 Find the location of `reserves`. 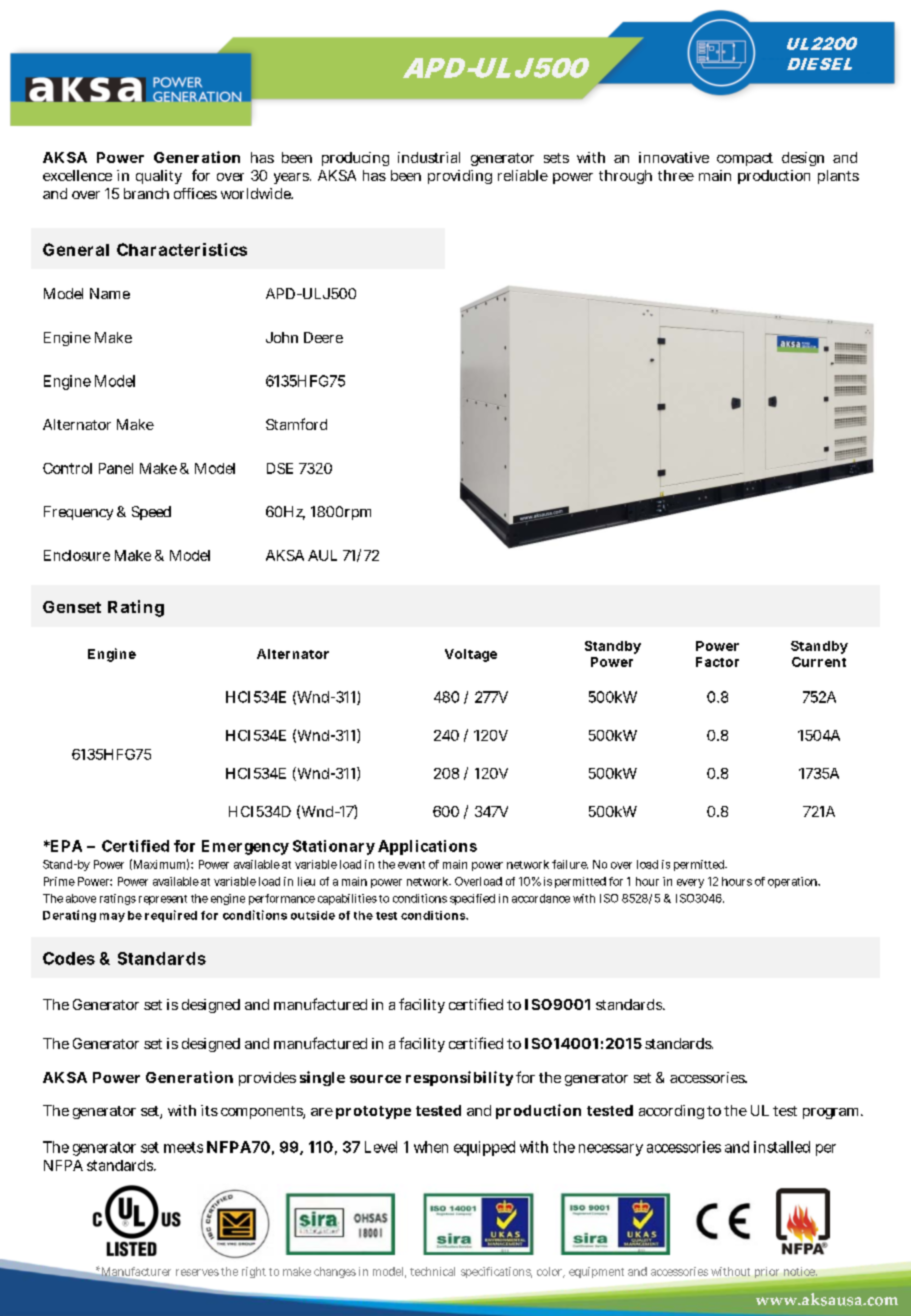

reserves is located at coordinates (197, 1272).
